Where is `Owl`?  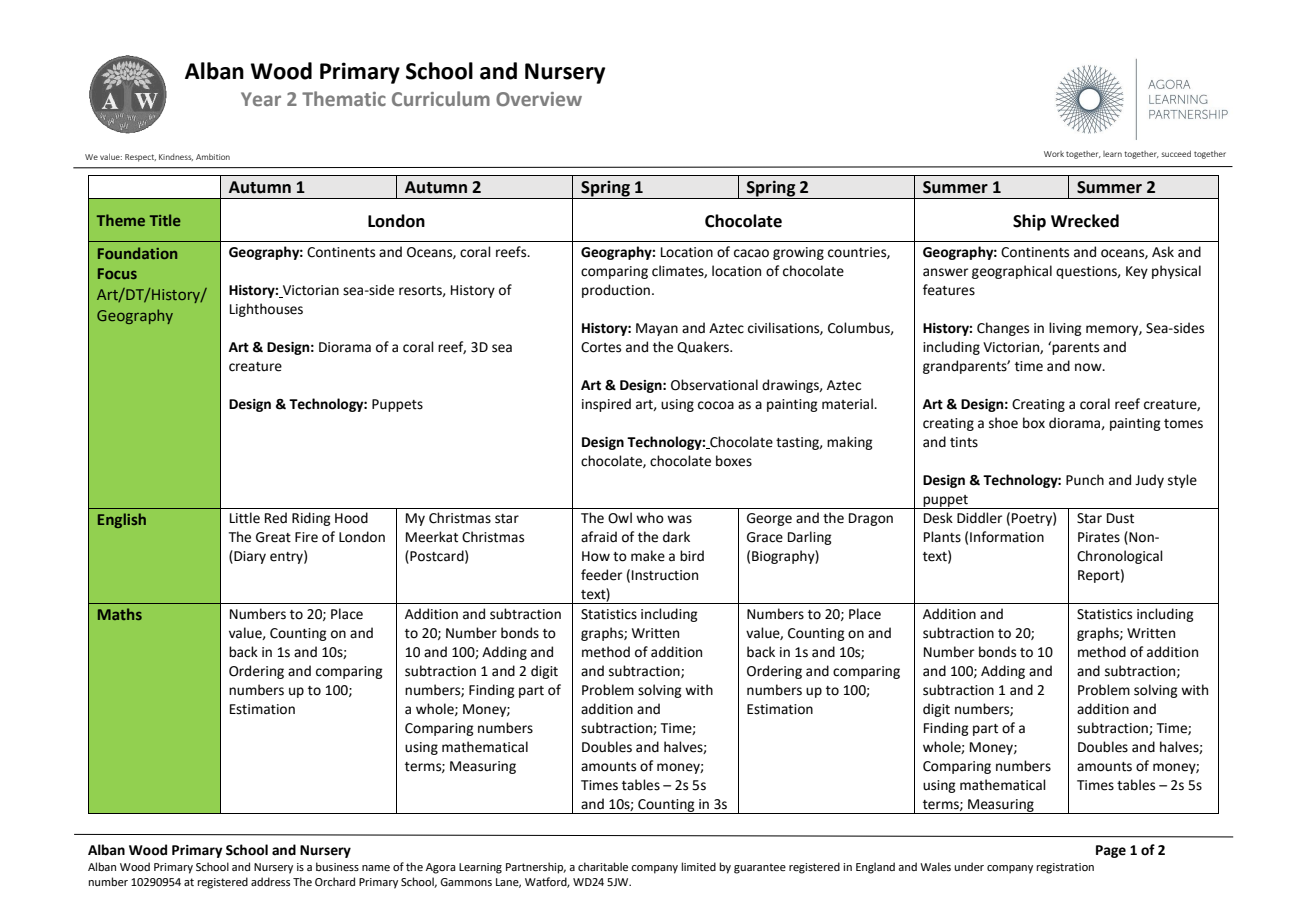 Owl is located at coordinates (620, 518).
